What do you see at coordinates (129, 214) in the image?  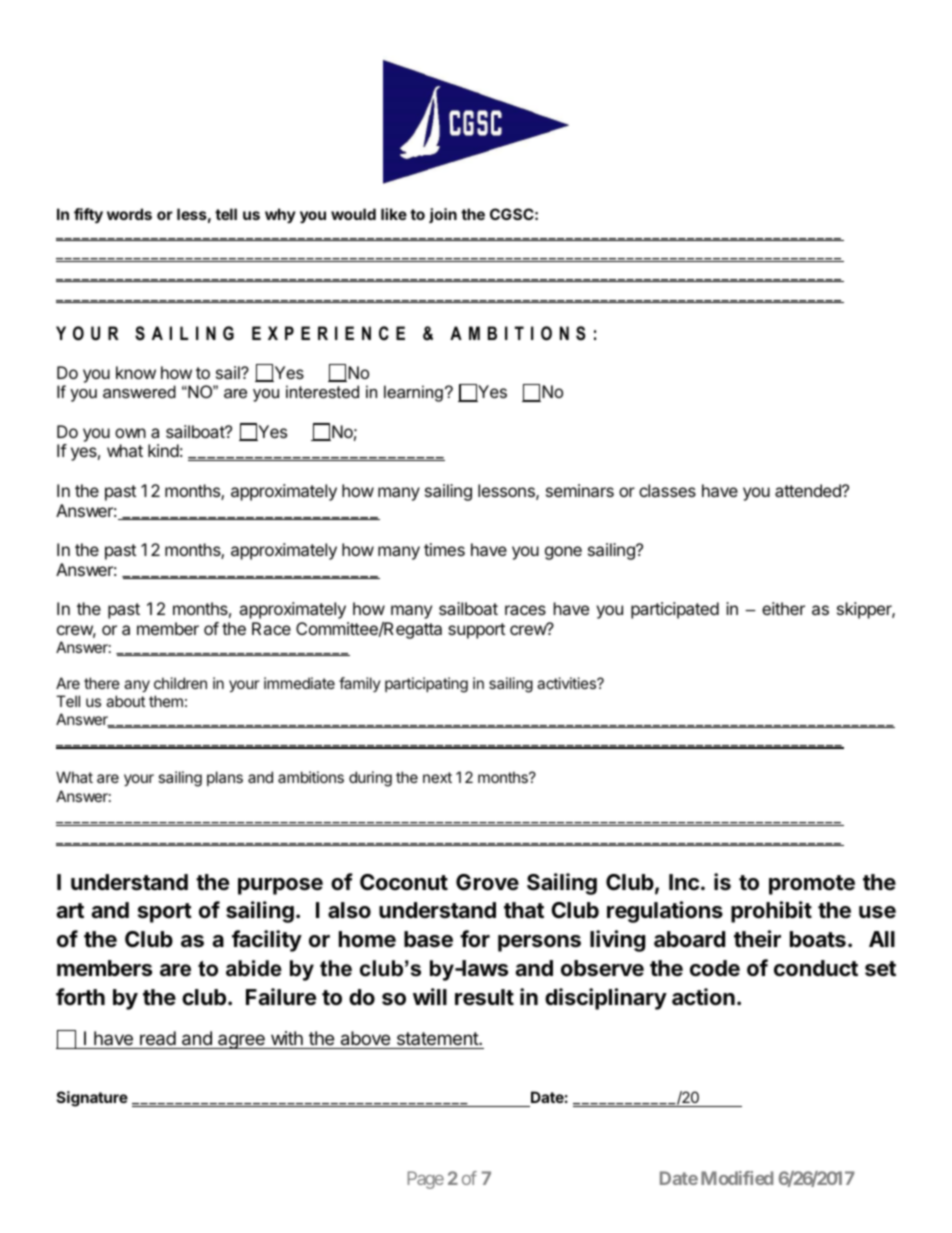 I see `words` at bounding box center [129, 214].
